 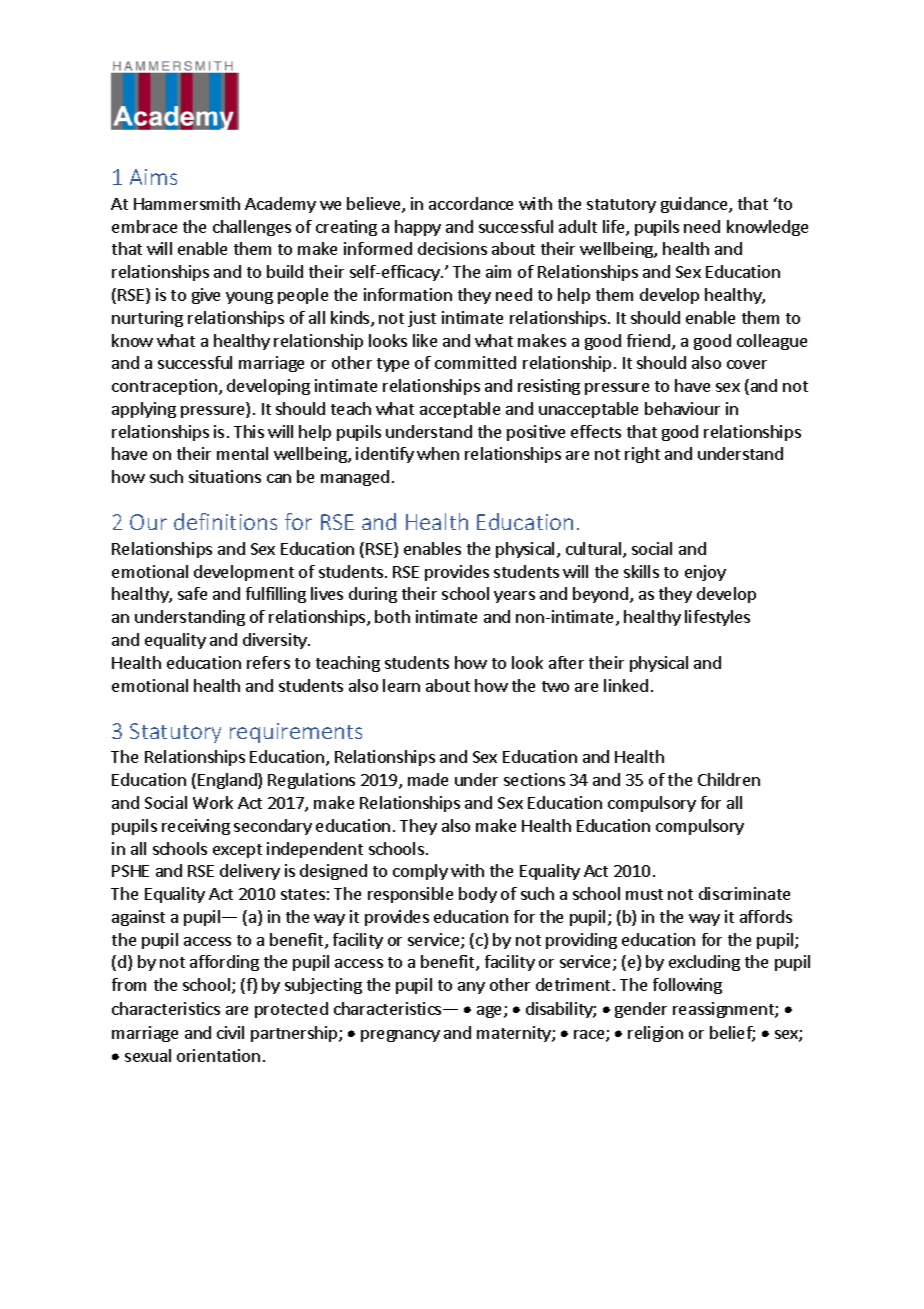 What do you see at coordinates (192, 593) in the screenshot?
I see `safe` at bounding box center [192, 593].
